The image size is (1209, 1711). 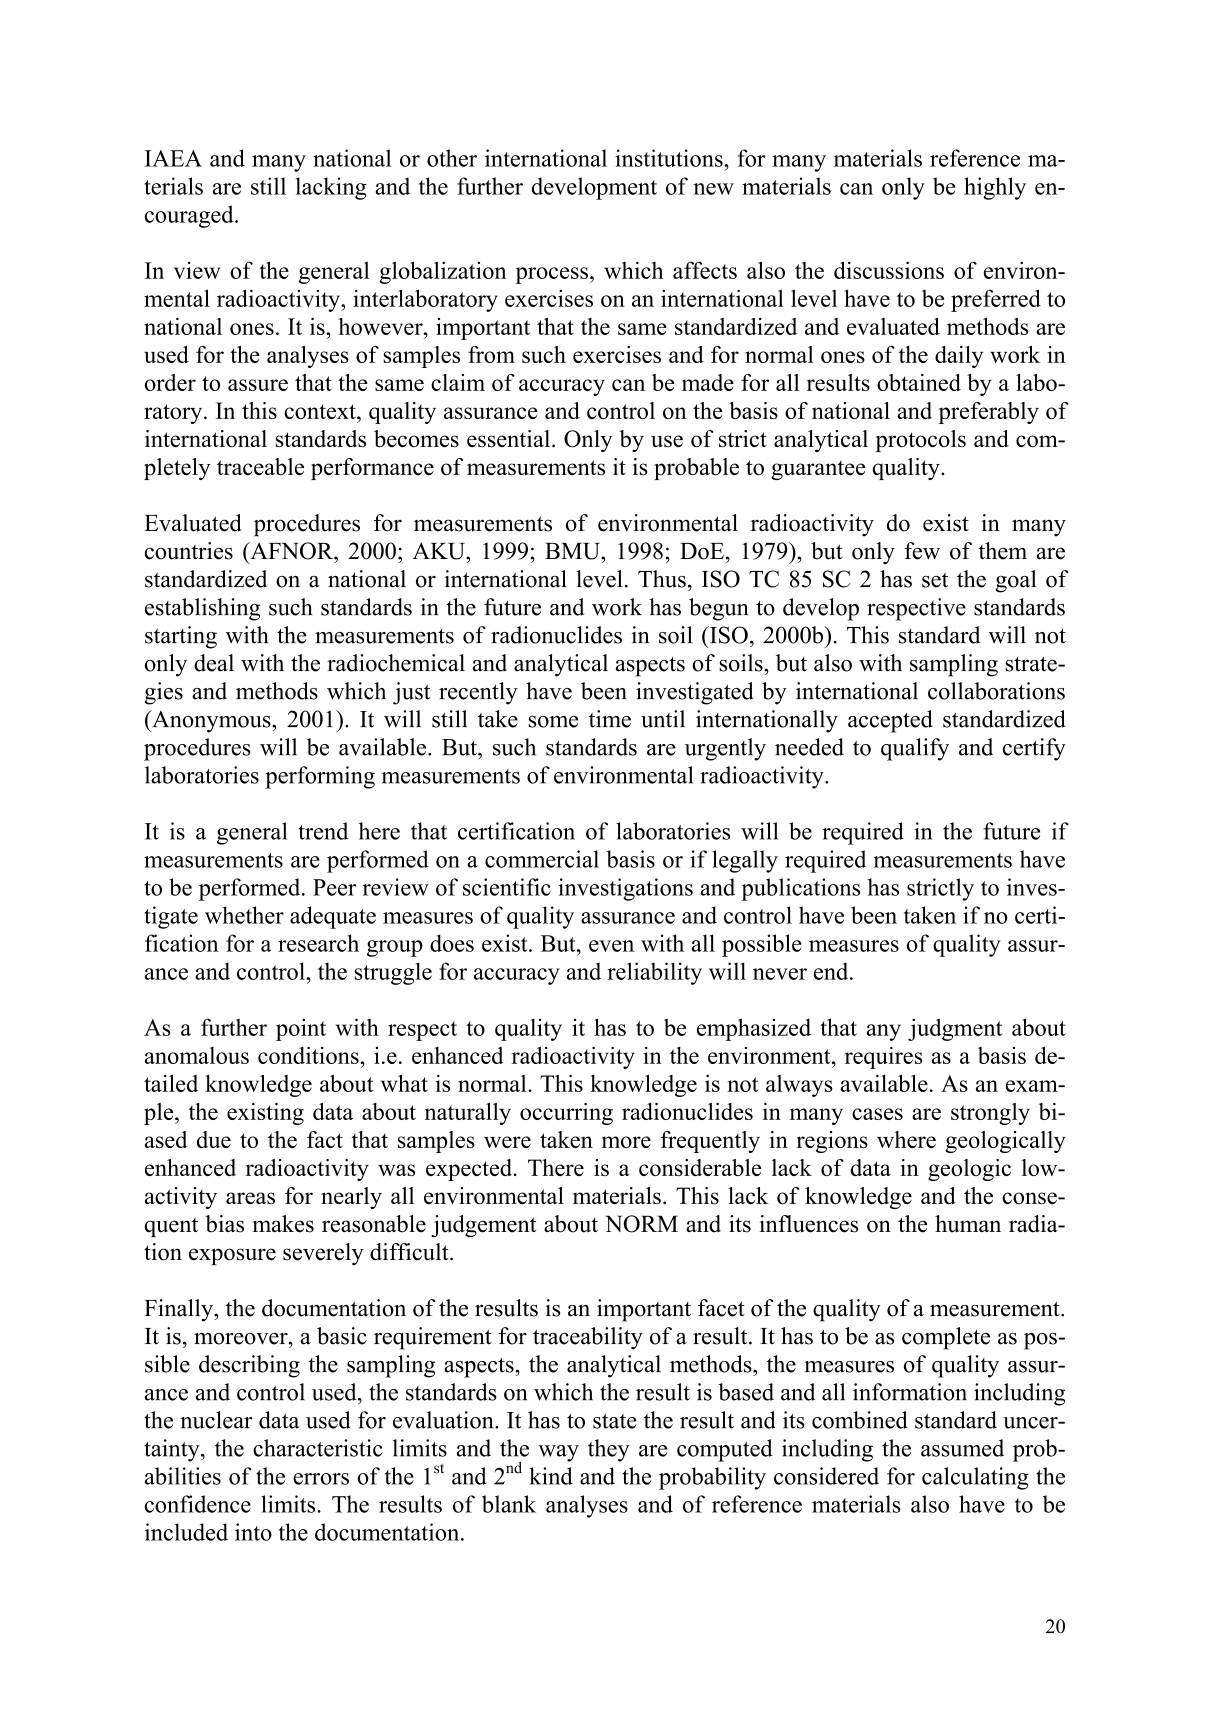 What do you see at coordinates (321, 1479) in the screenshot?
I see `errors` at bounding box center [321, 1479].
